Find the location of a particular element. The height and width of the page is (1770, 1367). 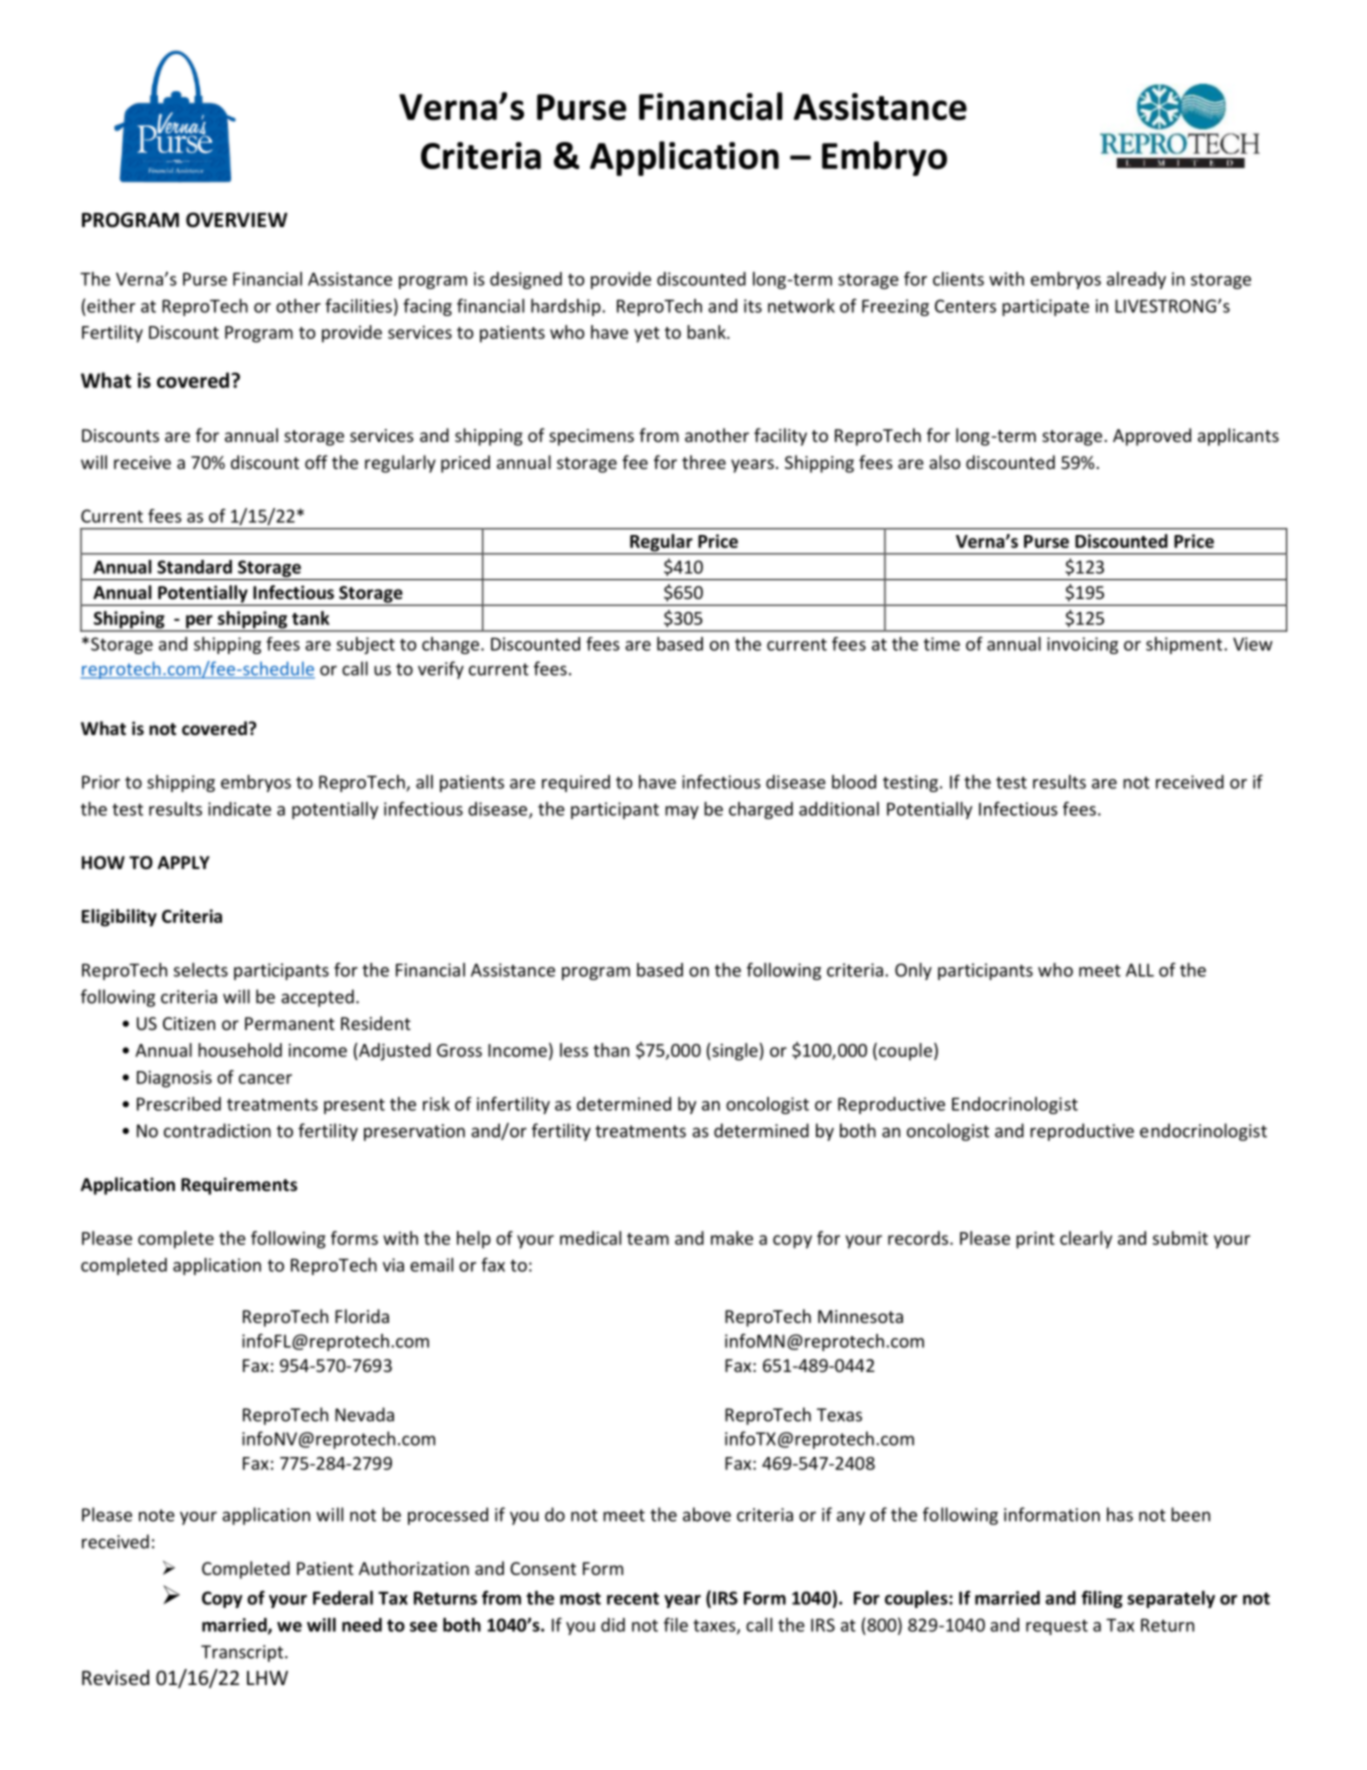

may is located at coordinates (682, 812).
